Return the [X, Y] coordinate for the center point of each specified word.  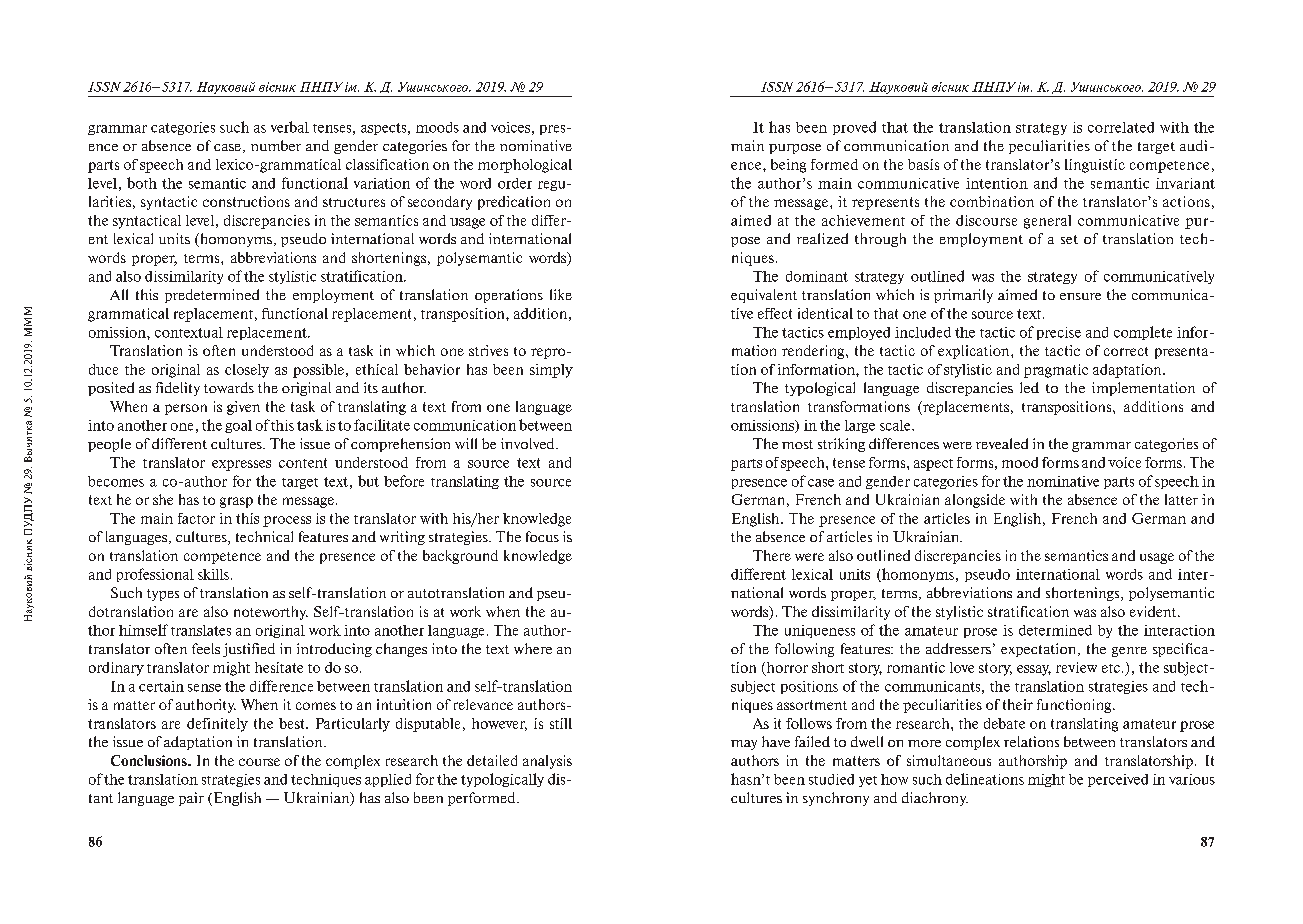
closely [247, 371]
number [276, 145]
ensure [1080, 296]
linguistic [1095, 166]
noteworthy [271, 613]
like [561, 294]
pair [191, 799]
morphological [525, 166]
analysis [547, 762]
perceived [1118, 780]
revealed [1002, 443]
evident [1154, 611]
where [533, 648]
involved [529, 443]
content [303, 463]
